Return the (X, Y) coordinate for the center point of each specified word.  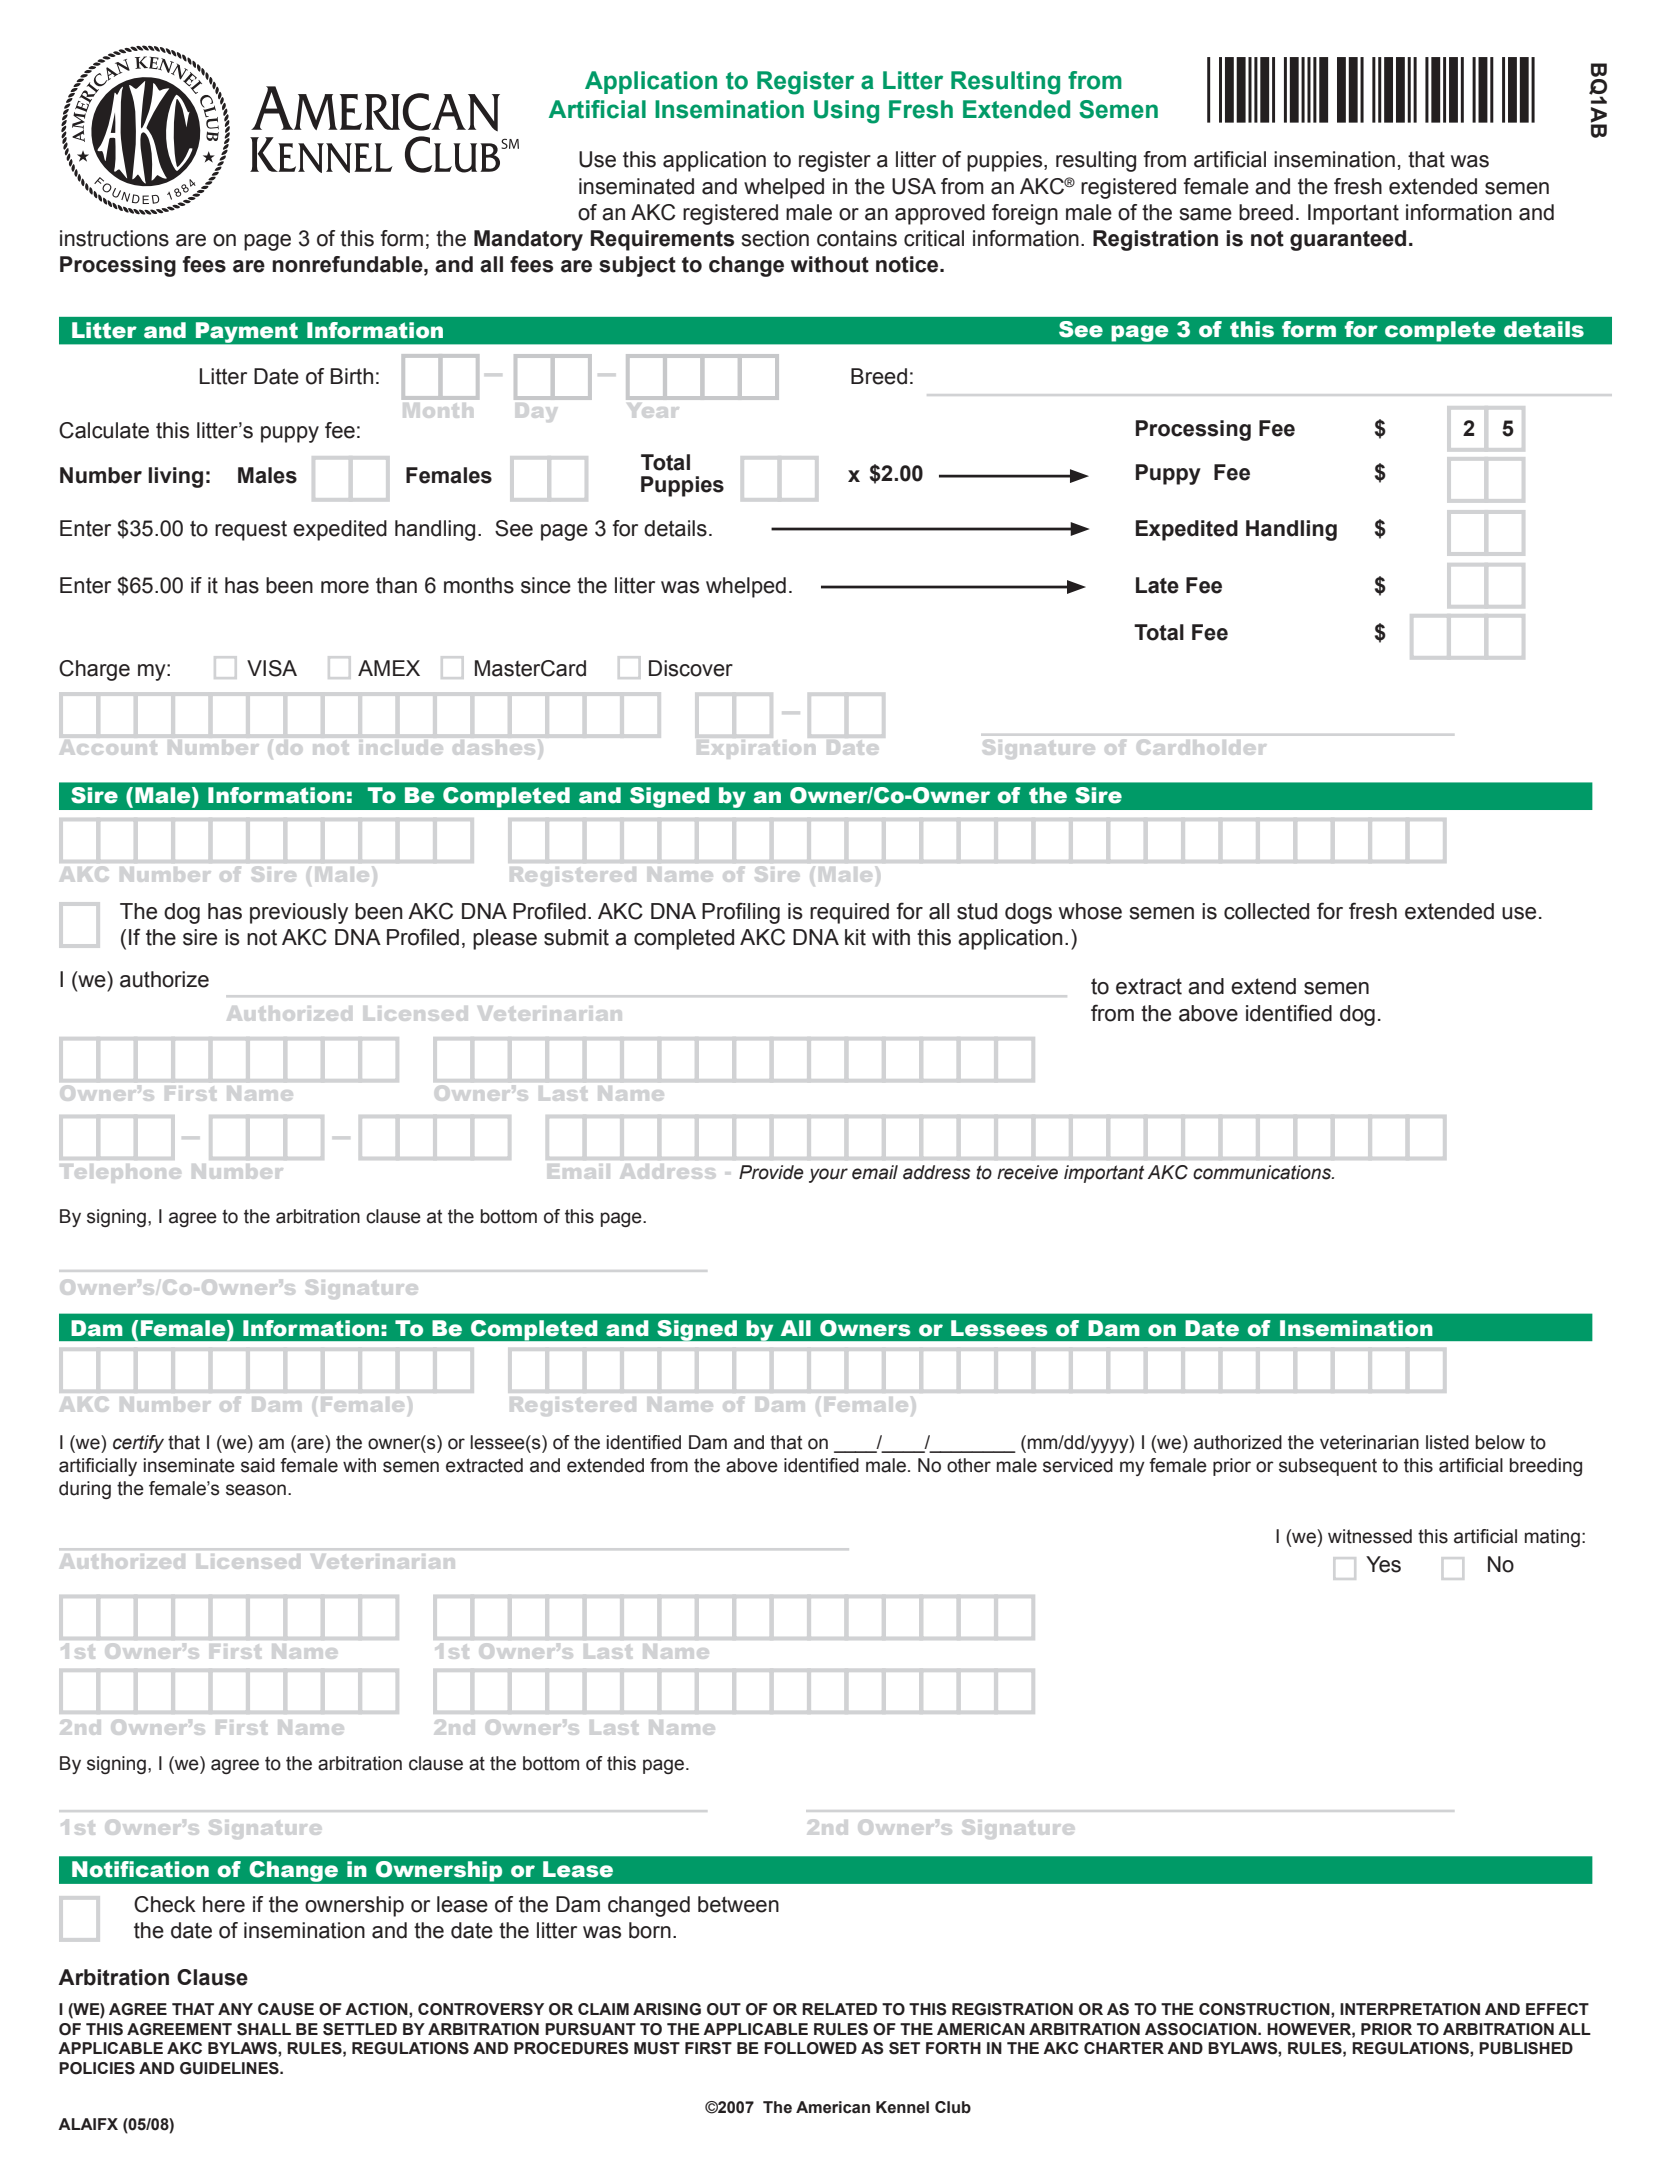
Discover (691, 668)
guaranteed (1348, 240)
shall (264, 2029)
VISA (272, 668)
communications (1263, 1172)
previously (299, 913)
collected (1266, 911)
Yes (1383, 1564)
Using (846, 112)
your (828, 1175)
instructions (114, 238)
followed (810, 2048)
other (969, 1465)
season (256, 1490)
